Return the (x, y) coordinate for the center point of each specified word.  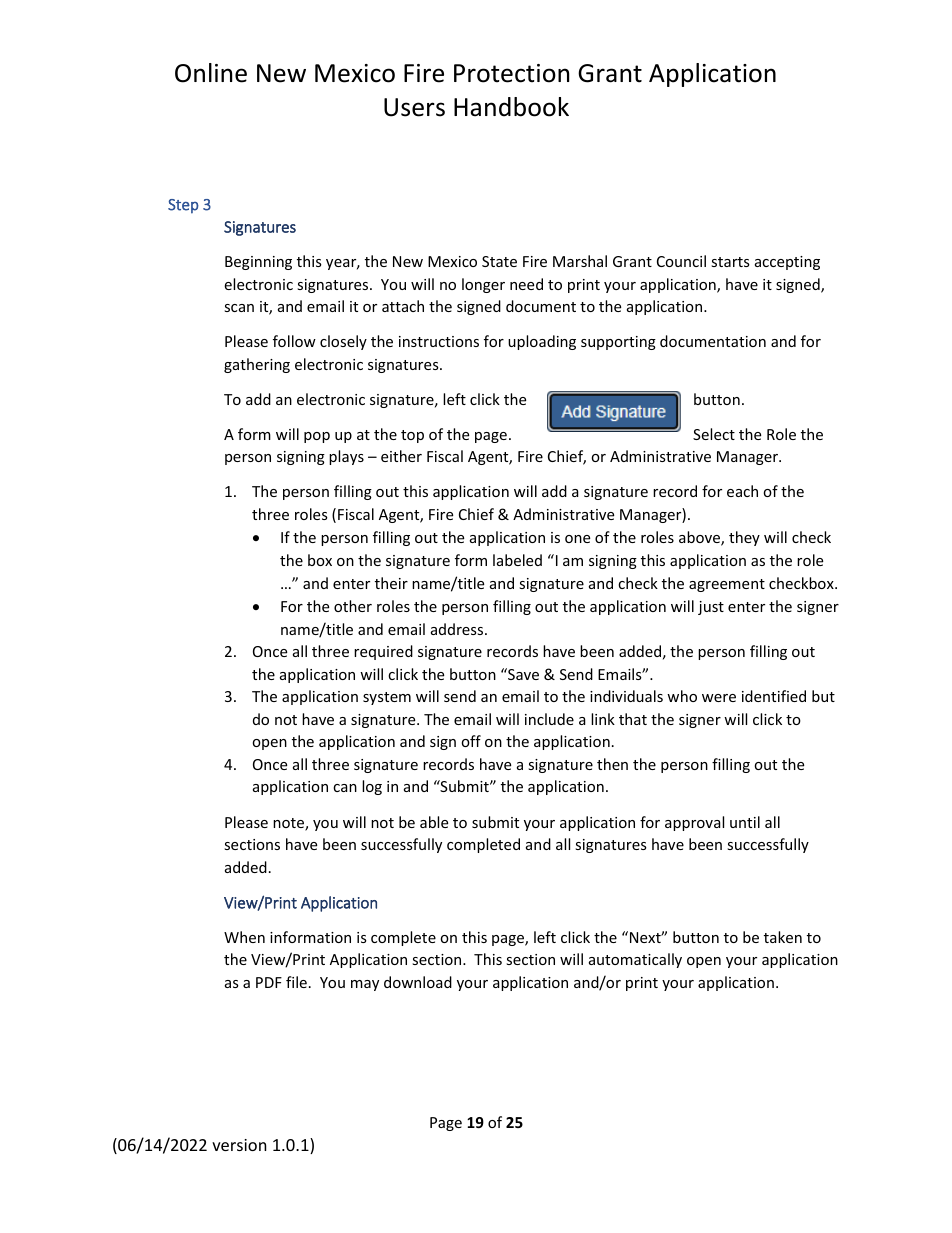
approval (694, 823)
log (372, 787)
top (412, 436)
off (471, 741)
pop (317, 437)
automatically (635, 960)
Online (211, 73)
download (418, 982)
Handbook (511, 107)
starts (730, 262)
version (239, 1145)
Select (714, 434)
